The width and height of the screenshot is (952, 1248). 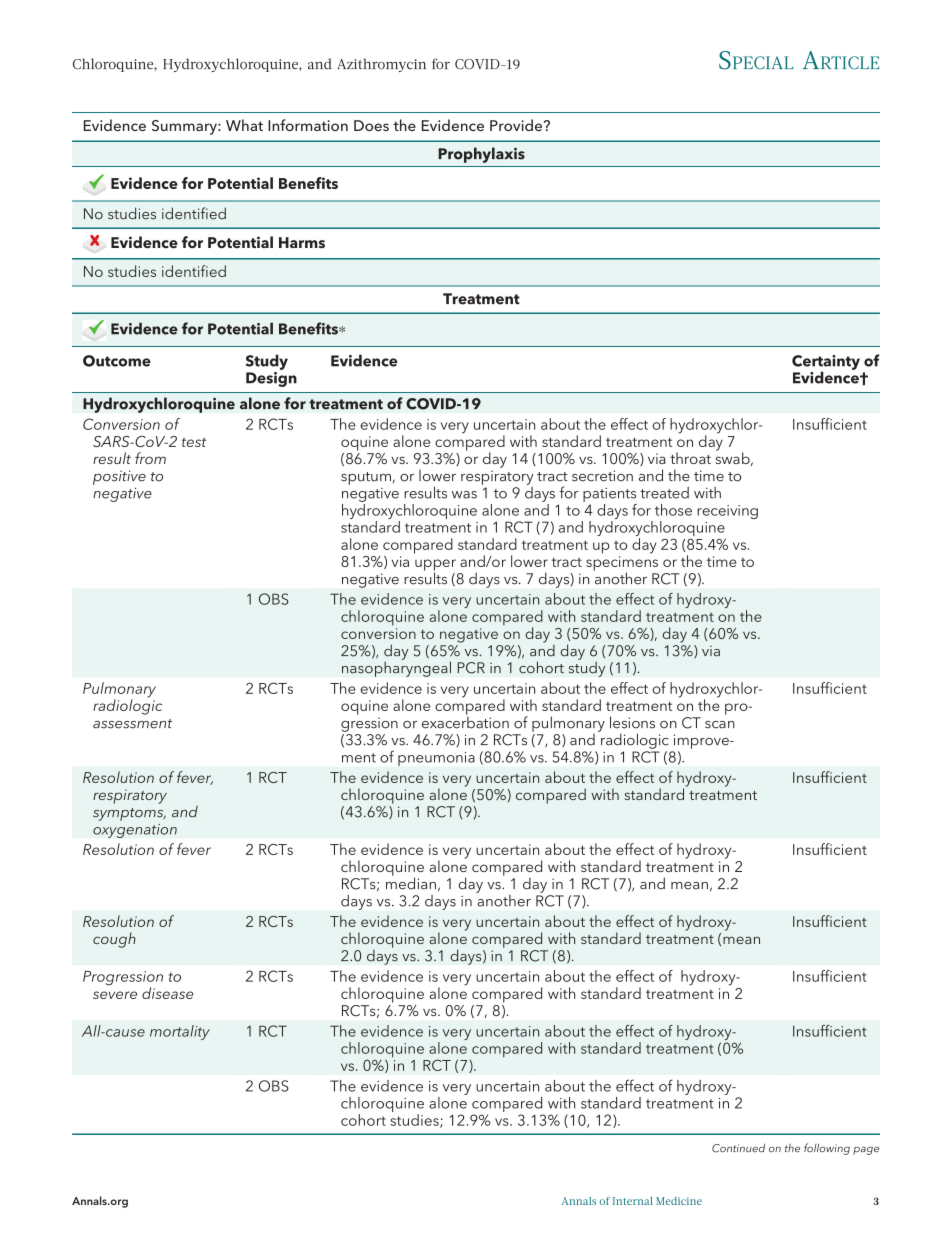 What do you see at coordinates (633, 1201) in the screenshot?
I see `Internal` at bounding box center [633, 1201].
